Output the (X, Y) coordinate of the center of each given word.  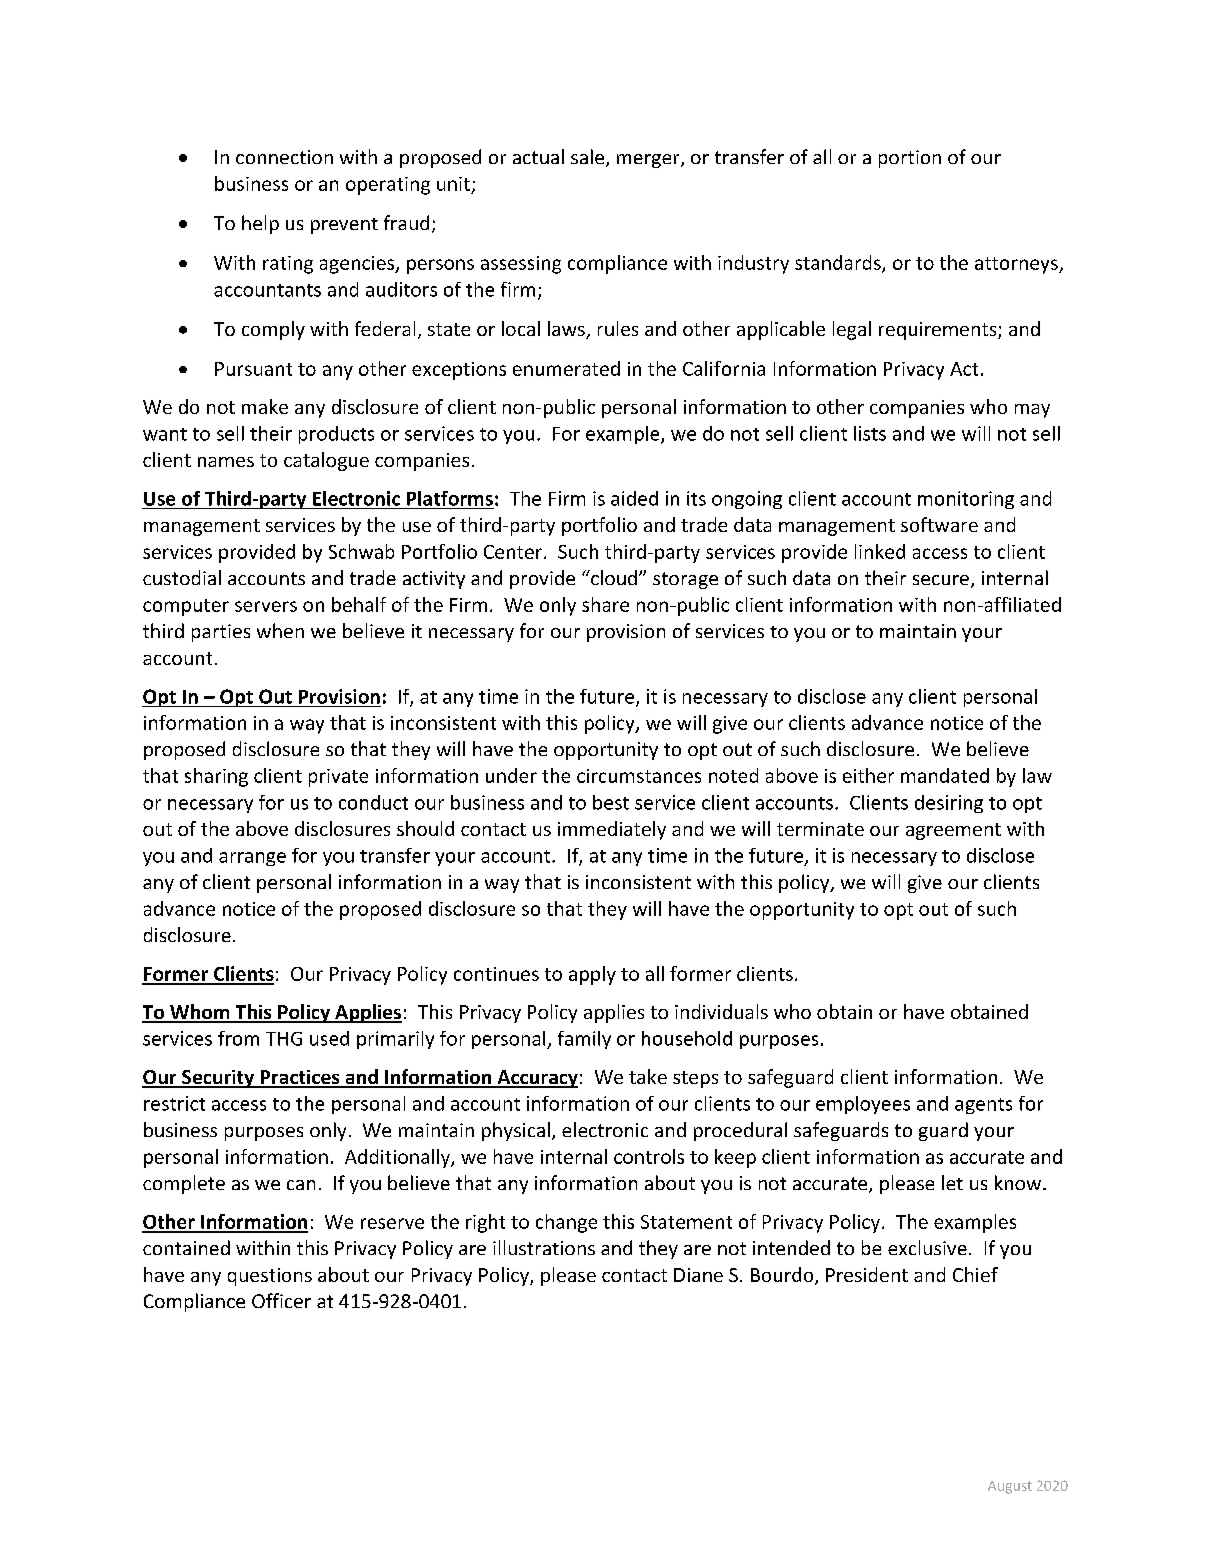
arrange (252, 859)
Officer (281, 1300)
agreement (953, 831)
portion (910, 159)
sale (589, 158)
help (260, 224)
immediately (612, 830)
